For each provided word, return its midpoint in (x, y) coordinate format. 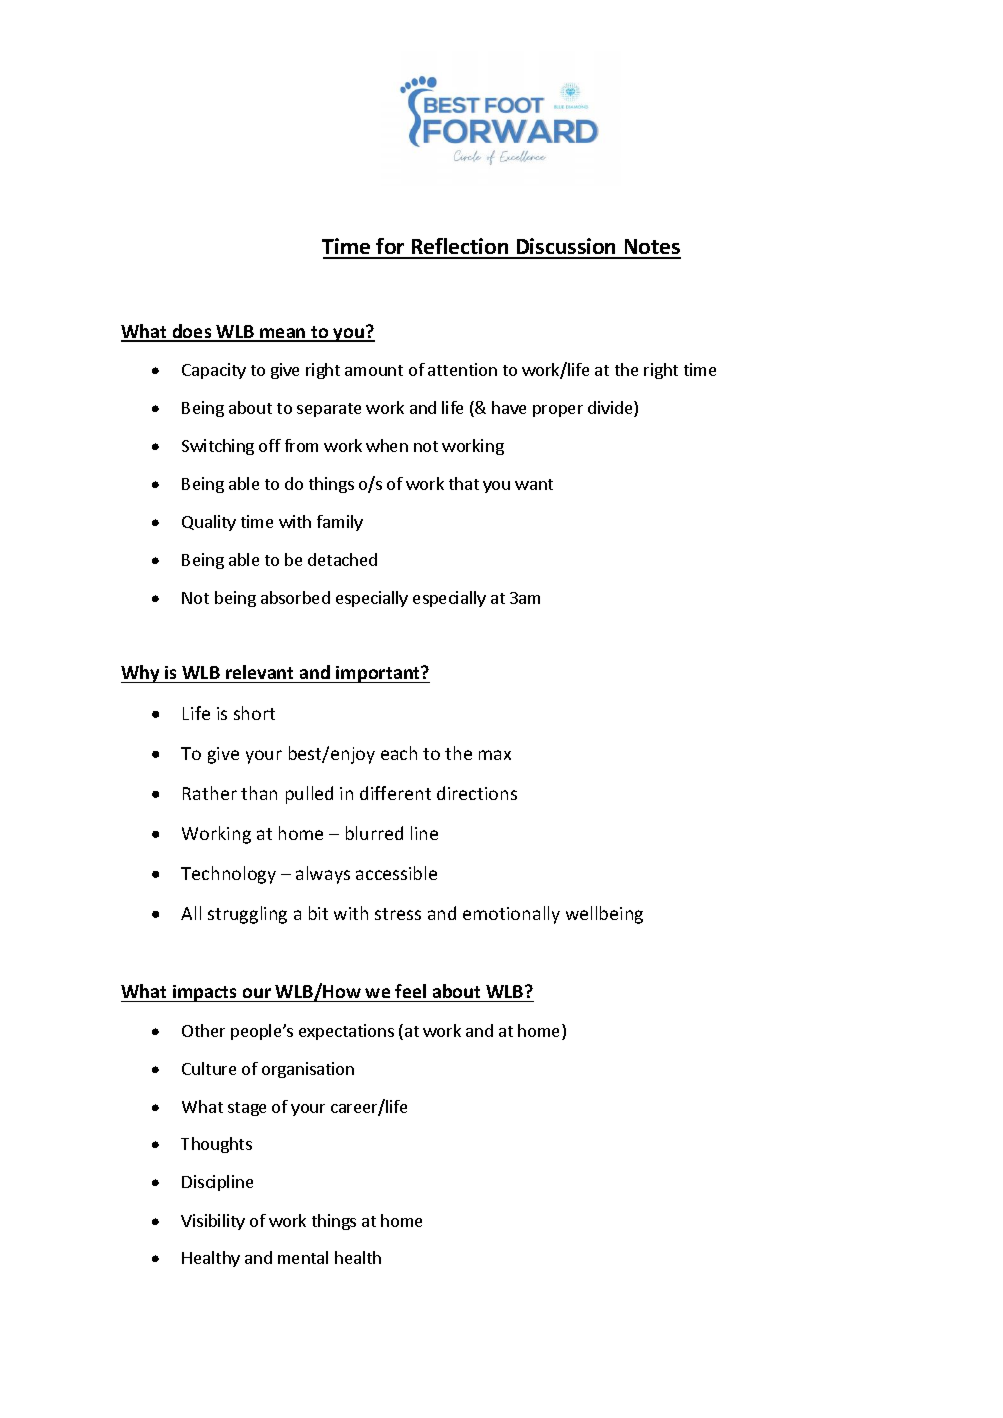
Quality (209, 523)
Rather (210, 793)
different (395, 793)
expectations (346, 1032)
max (495, 755)
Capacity (214, 371)
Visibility (213, 1222)
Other (203, 1030)
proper (558, 411)
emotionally (511, 915)
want (534, 484)
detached (342, 559)
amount (374, 370)
